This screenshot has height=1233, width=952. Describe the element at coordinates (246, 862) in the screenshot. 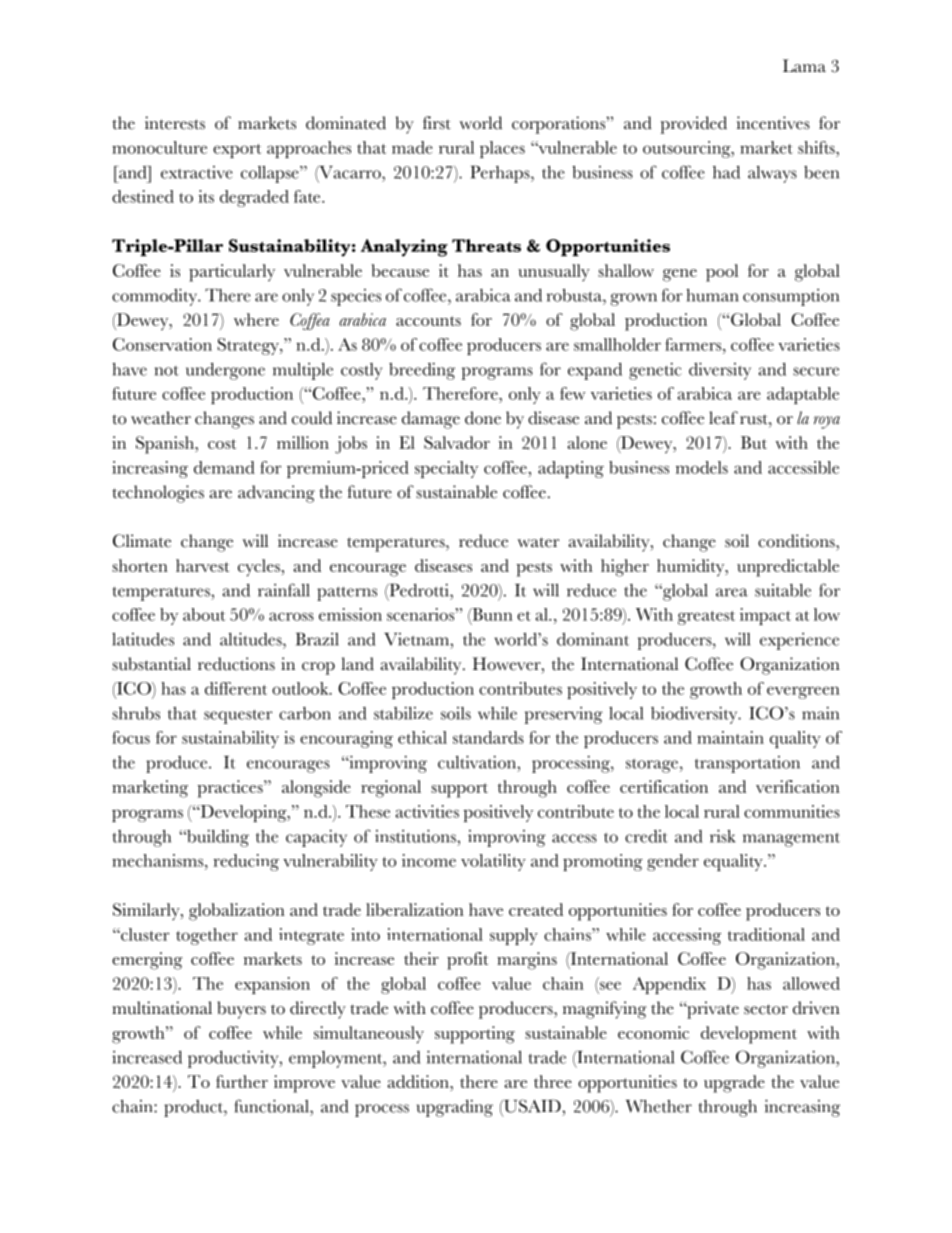

I see `reducing` at that location.
